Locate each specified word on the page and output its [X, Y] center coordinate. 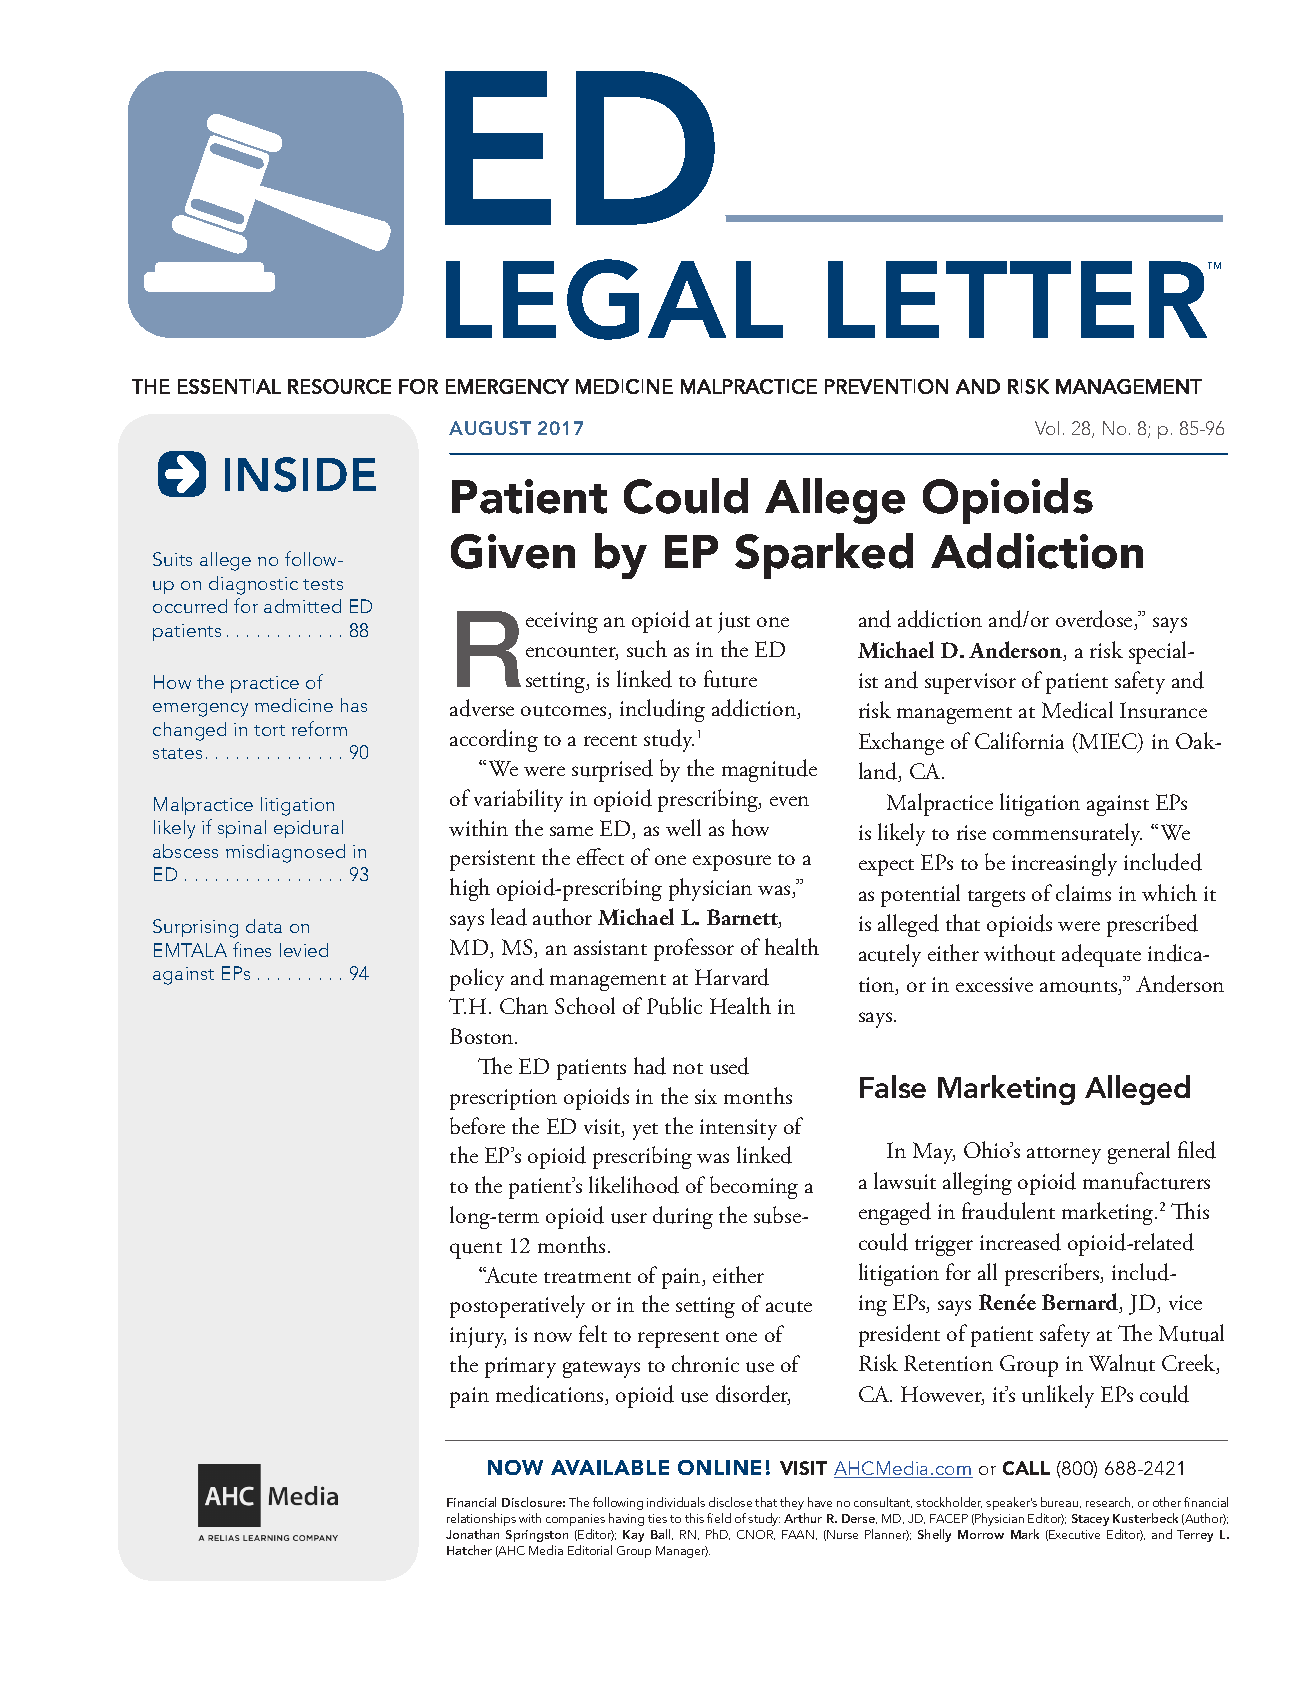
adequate [1101, 955]
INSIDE [300, 474]
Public [674, 1006]
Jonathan [472, 1534]
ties [657, 1518]
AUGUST [490, 428]
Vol [1047, 428]
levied [304, 950]
